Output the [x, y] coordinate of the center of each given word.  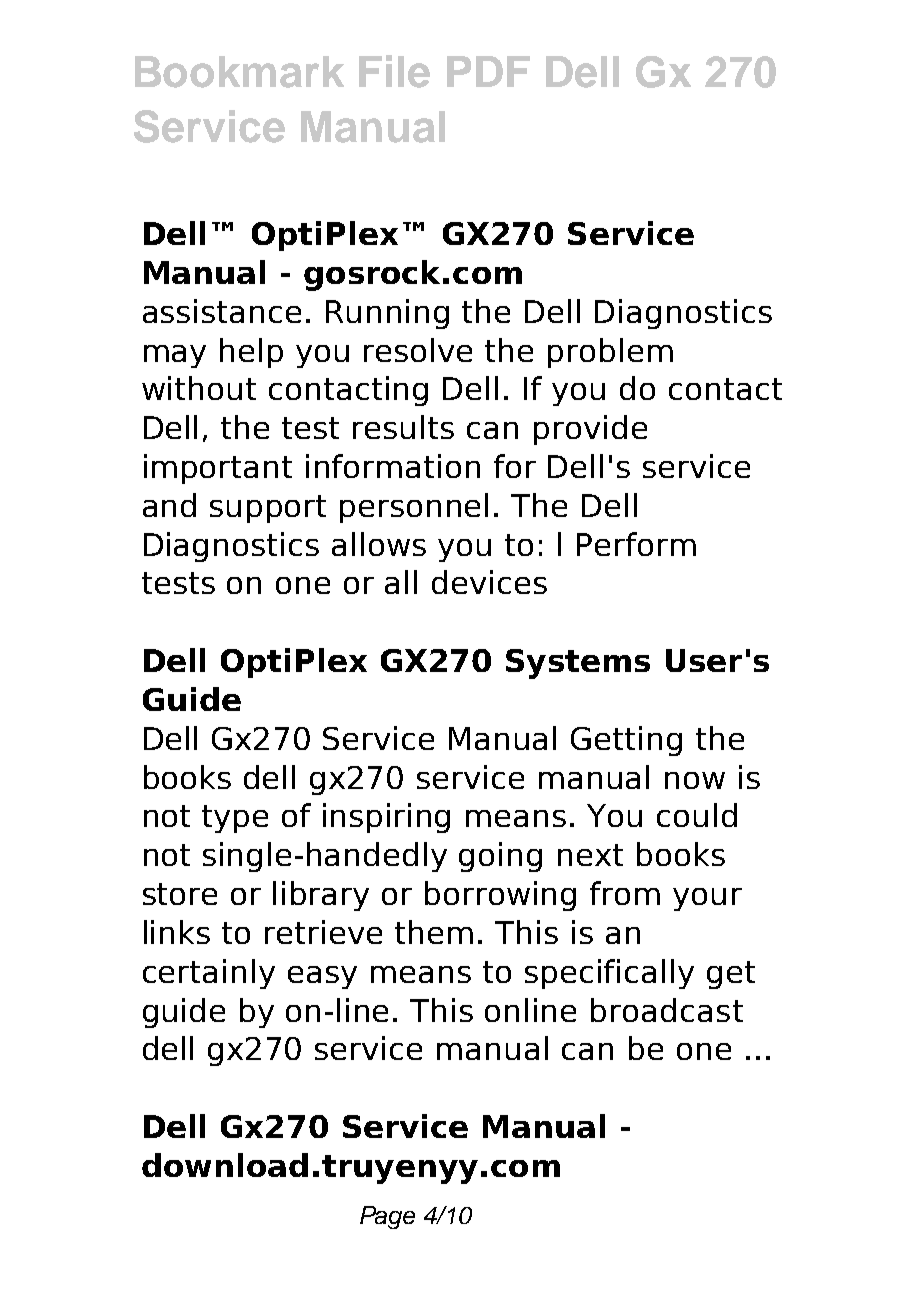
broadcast [667, 1010]
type [235, 819]
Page [387, 1217]
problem [610, 353]
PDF [488, 71]
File [394, 71]
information [393, 466]
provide [590, 430]
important [218, 469]
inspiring [386, 818]
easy [322, 977]
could [697, 815]
